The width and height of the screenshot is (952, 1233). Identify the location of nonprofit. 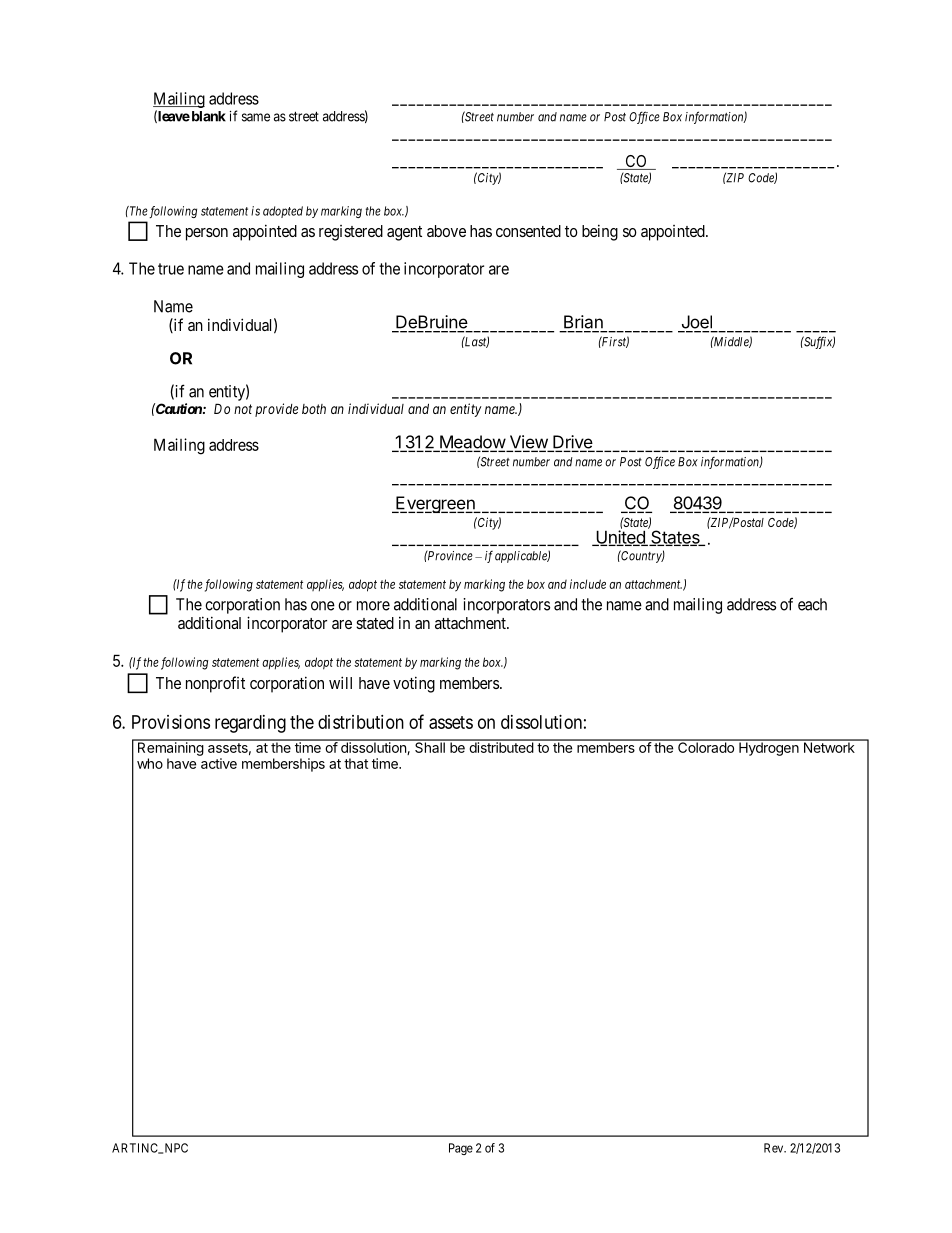
(215, 684).
